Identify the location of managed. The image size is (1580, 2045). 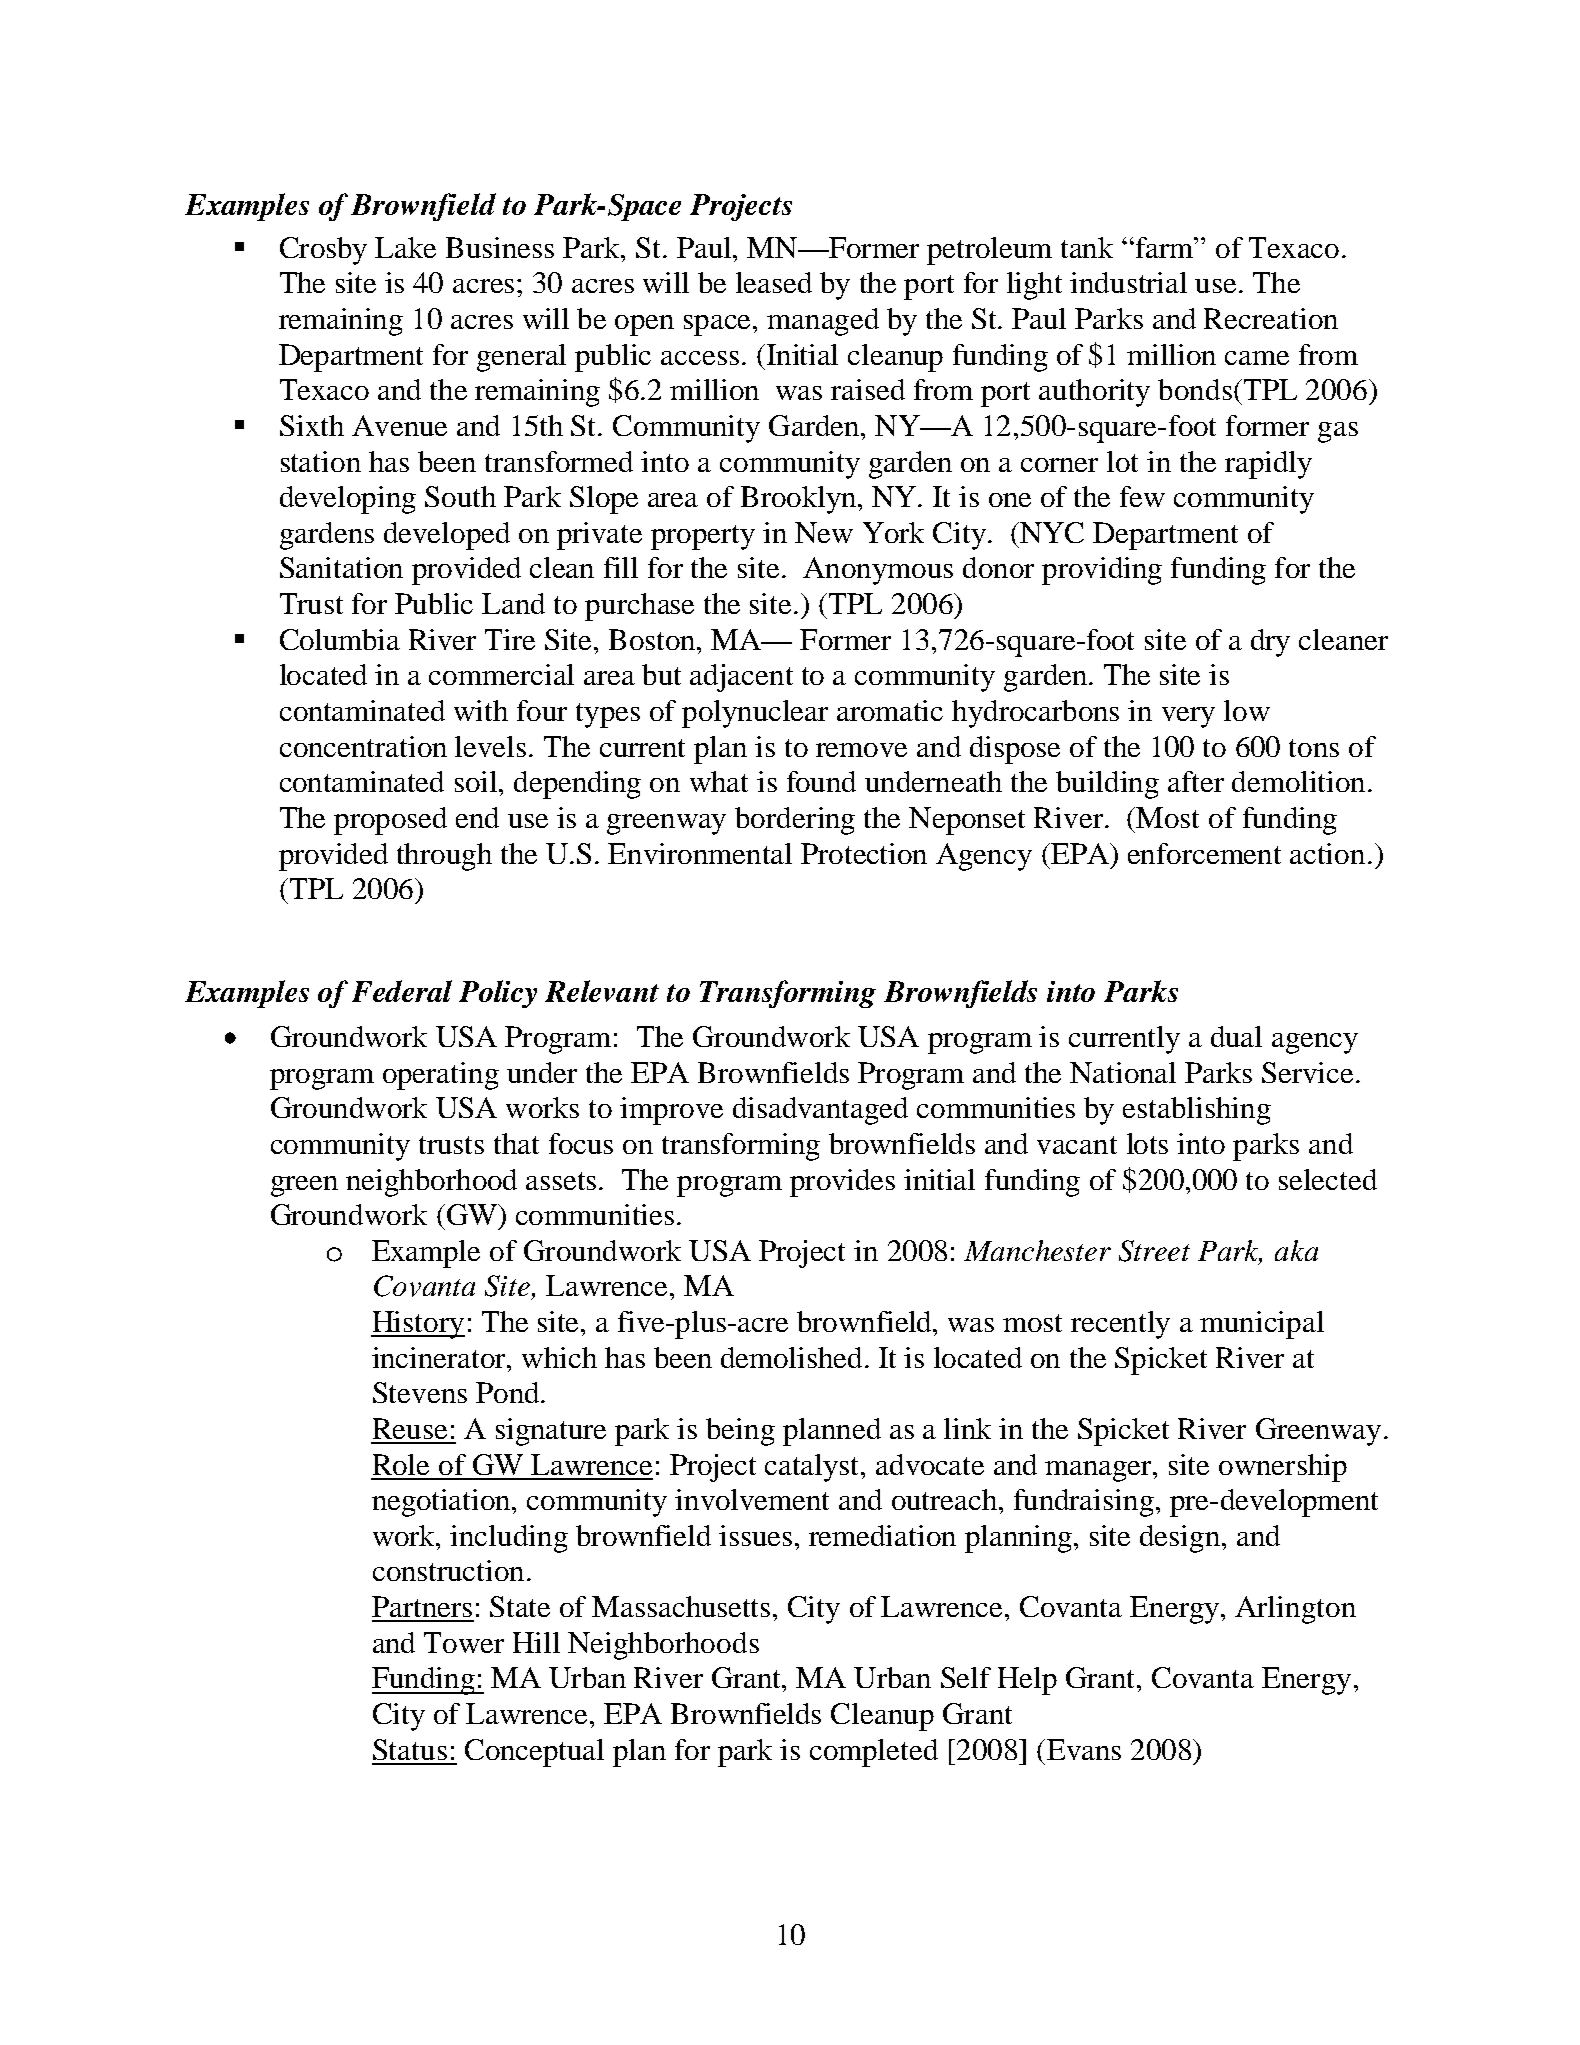
(823, 322).
